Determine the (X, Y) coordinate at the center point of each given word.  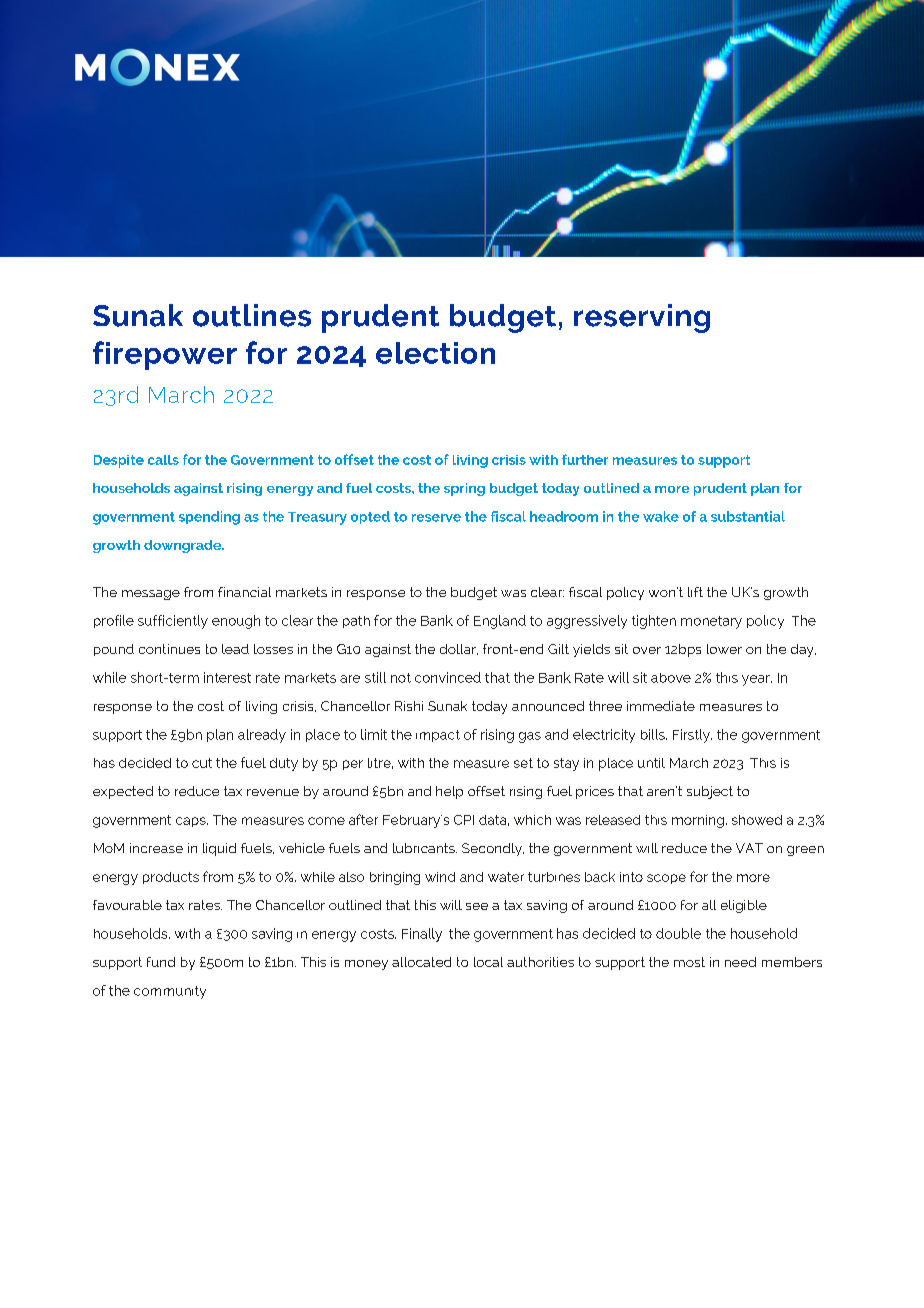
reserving (642, 318)
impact (438, 736)
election (435, 353)
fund (161, 962)
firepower (165, 355)
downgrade (183, 546)
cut (202, 763)
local (488, 962)
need (740, 962)
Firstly (692, 736)
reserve (436, 518)
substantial (748, 516)
